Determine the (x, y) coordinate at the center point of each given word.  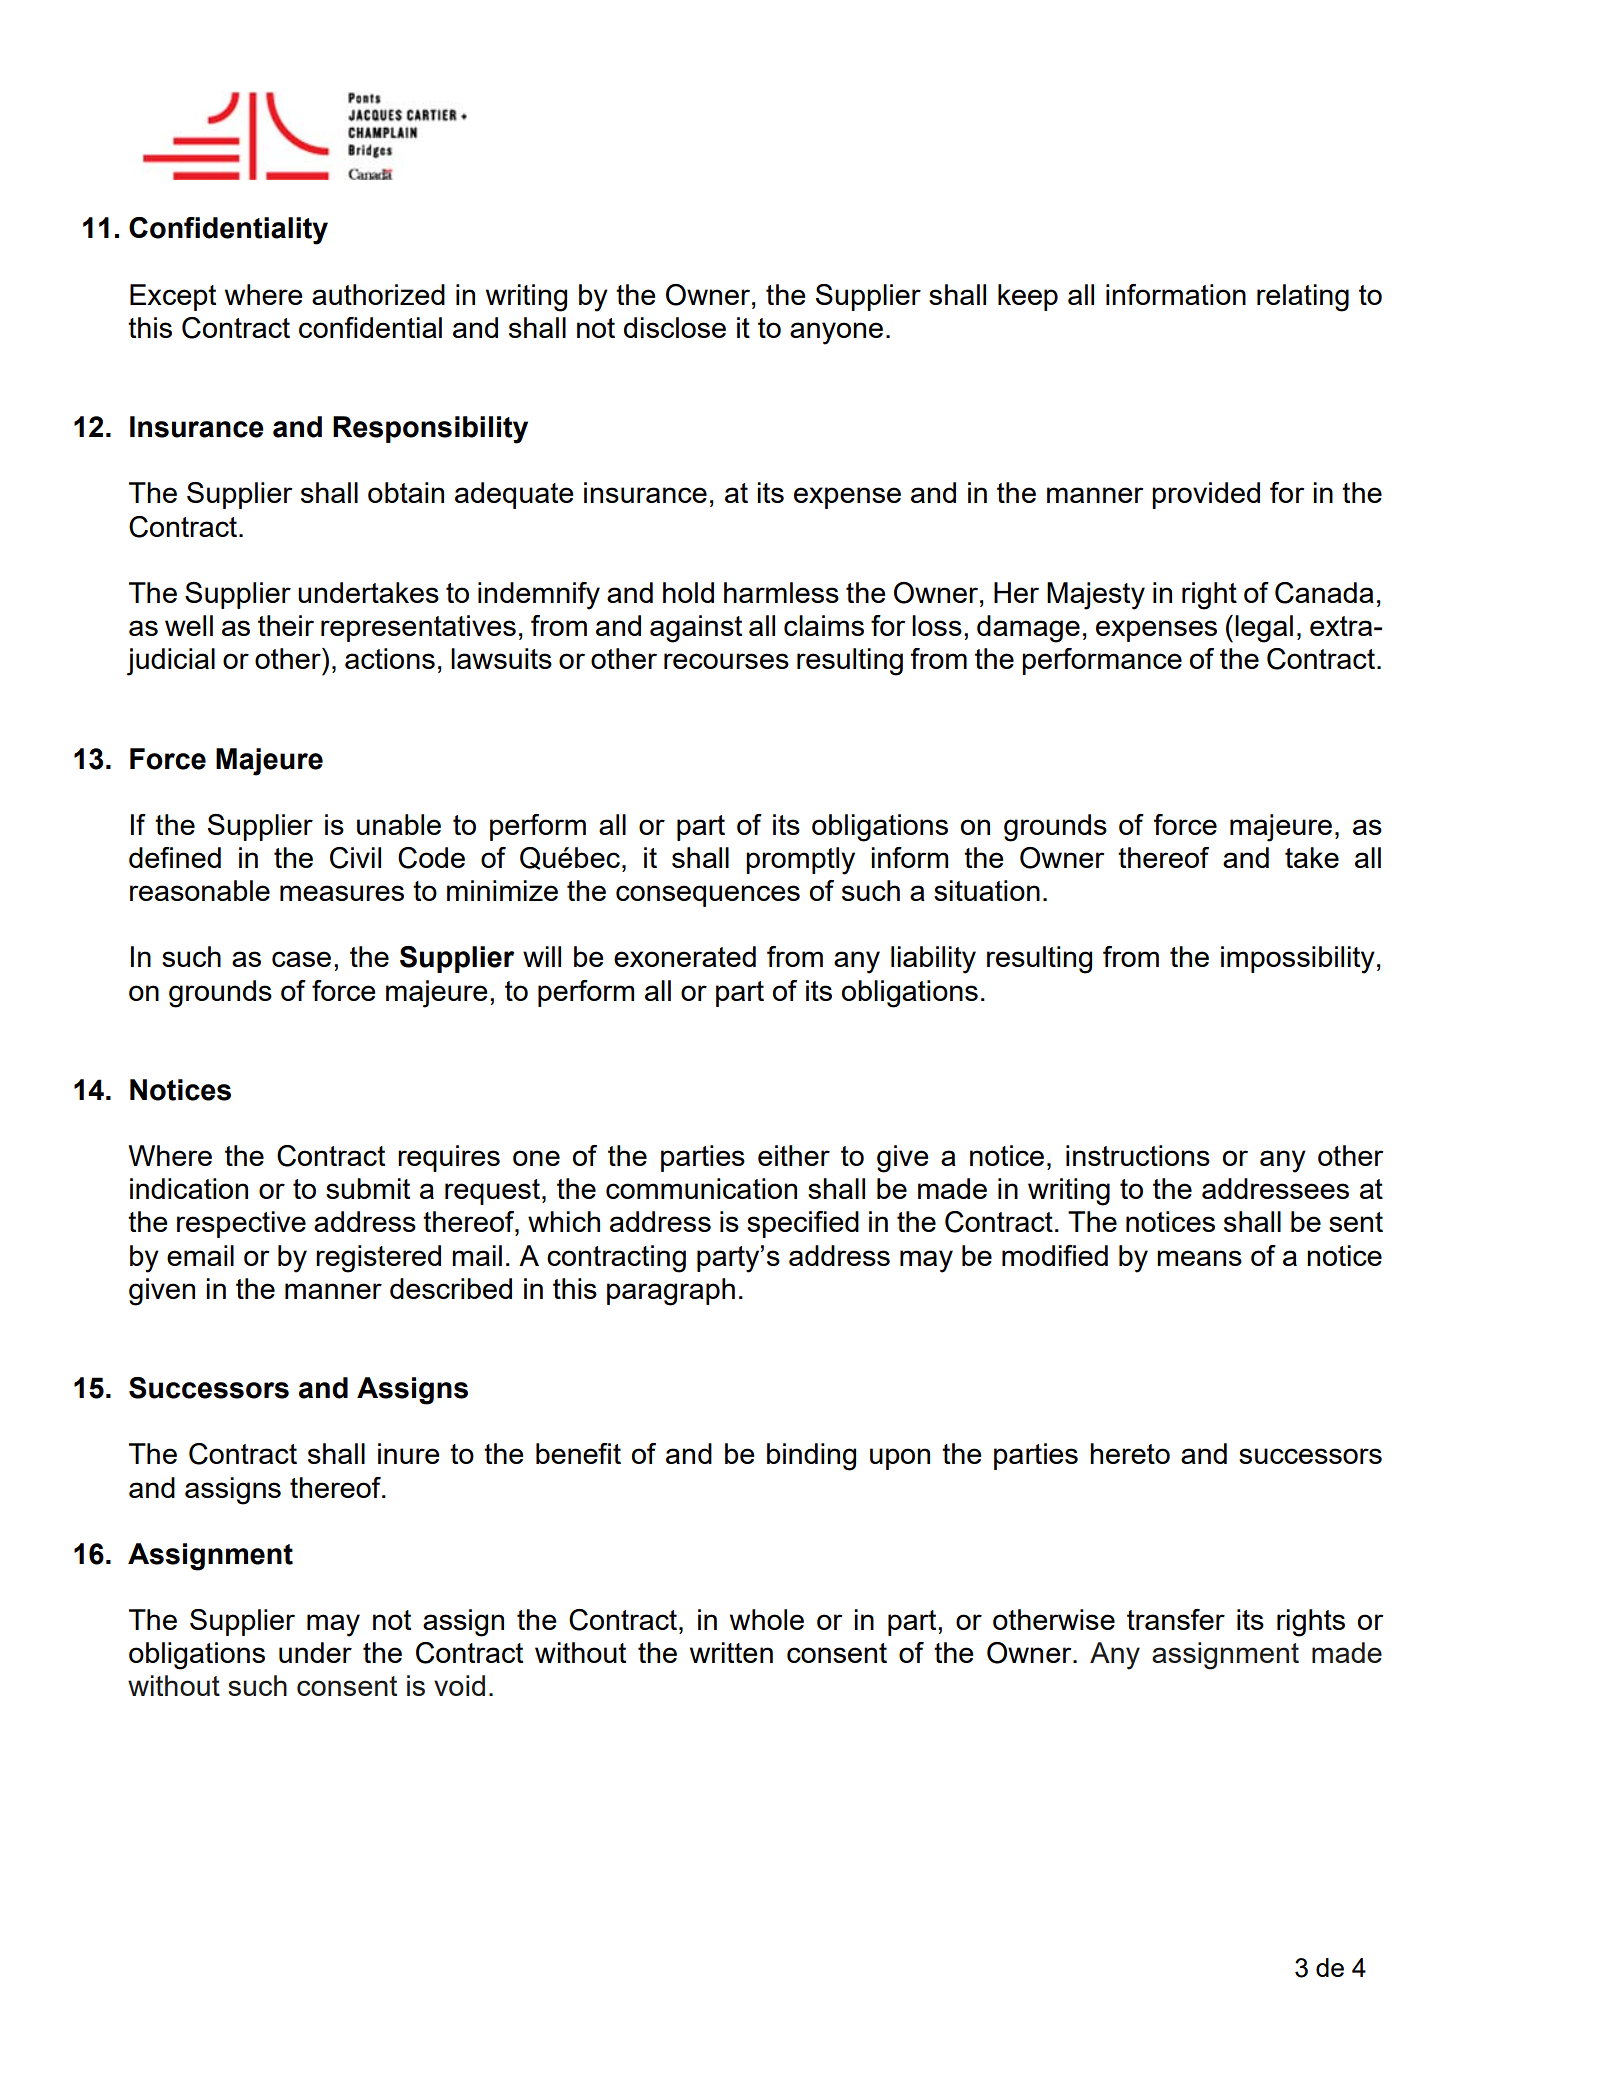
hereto (1130, 1453)
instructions (1138, 1155)
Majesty (1096, 596)
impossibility (1298, 960)
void (459, 1685)
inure (408, 1453)
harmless (781, 592)
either (794, 1155)
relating (1303, 298)
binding (811, 1457)
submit (368, 1188)
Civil (355, 858)
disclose (675, 327)
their (286, 625)
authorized (378, 294)
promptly (800, 861)
